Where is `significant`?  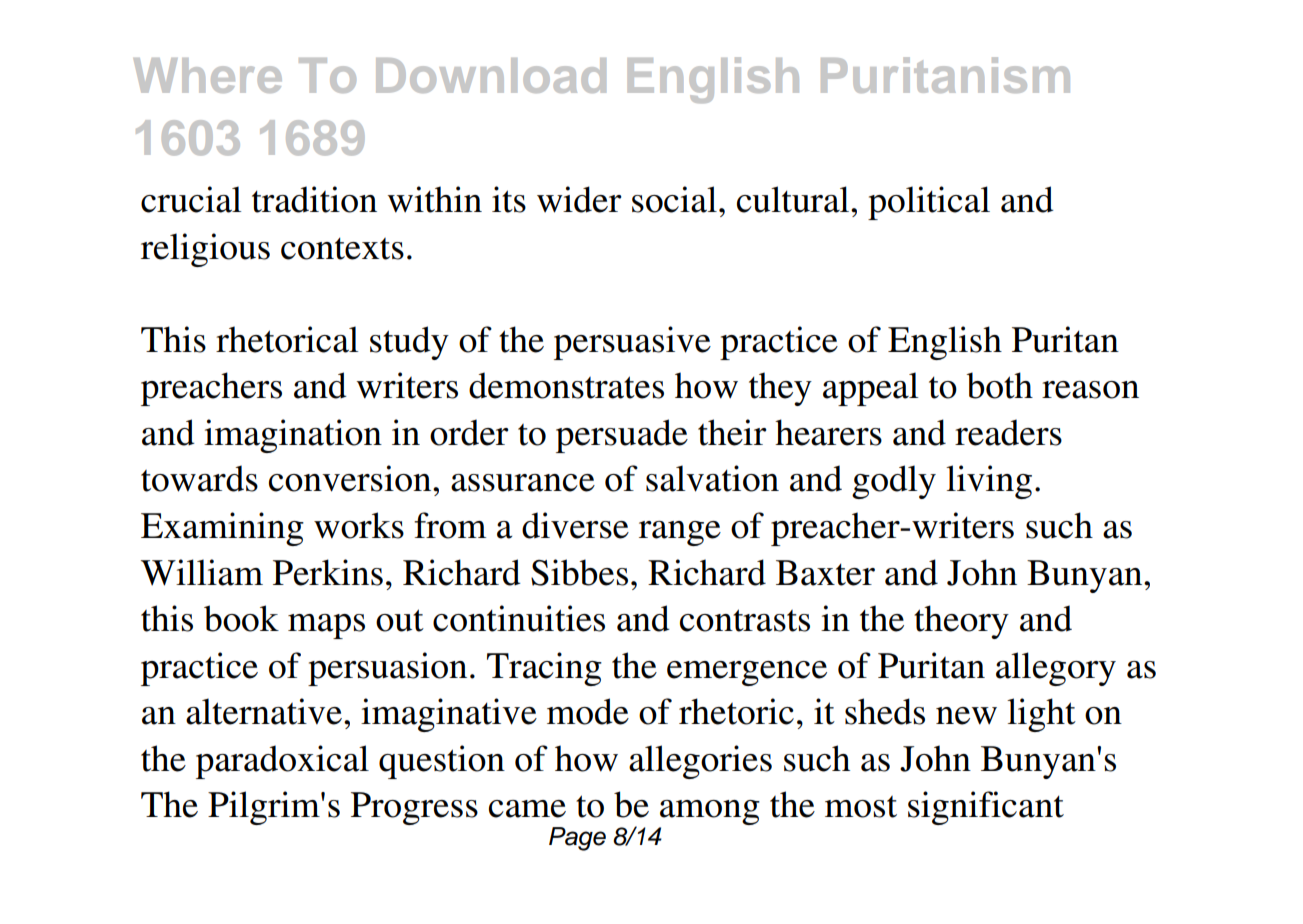
significant is located at coordinates (986, 808).
